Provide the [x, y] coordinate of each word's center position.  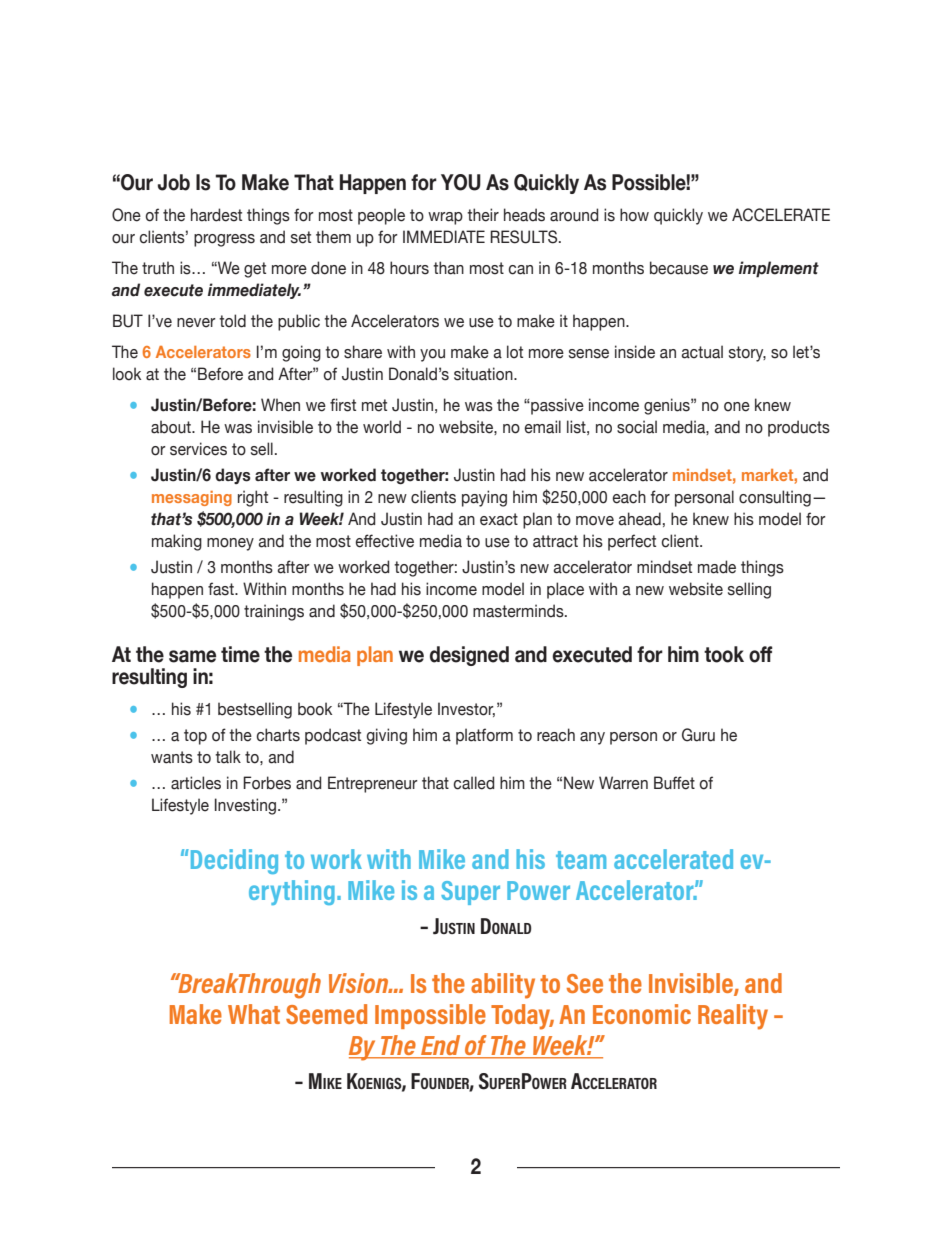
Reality [733, 1017]
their [483, 215]
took [724, 654]
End [441, 1046]
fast [222, 589]
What [254, 1014]
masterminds [519, 611]
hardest [216, 215]
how [634, 215]
